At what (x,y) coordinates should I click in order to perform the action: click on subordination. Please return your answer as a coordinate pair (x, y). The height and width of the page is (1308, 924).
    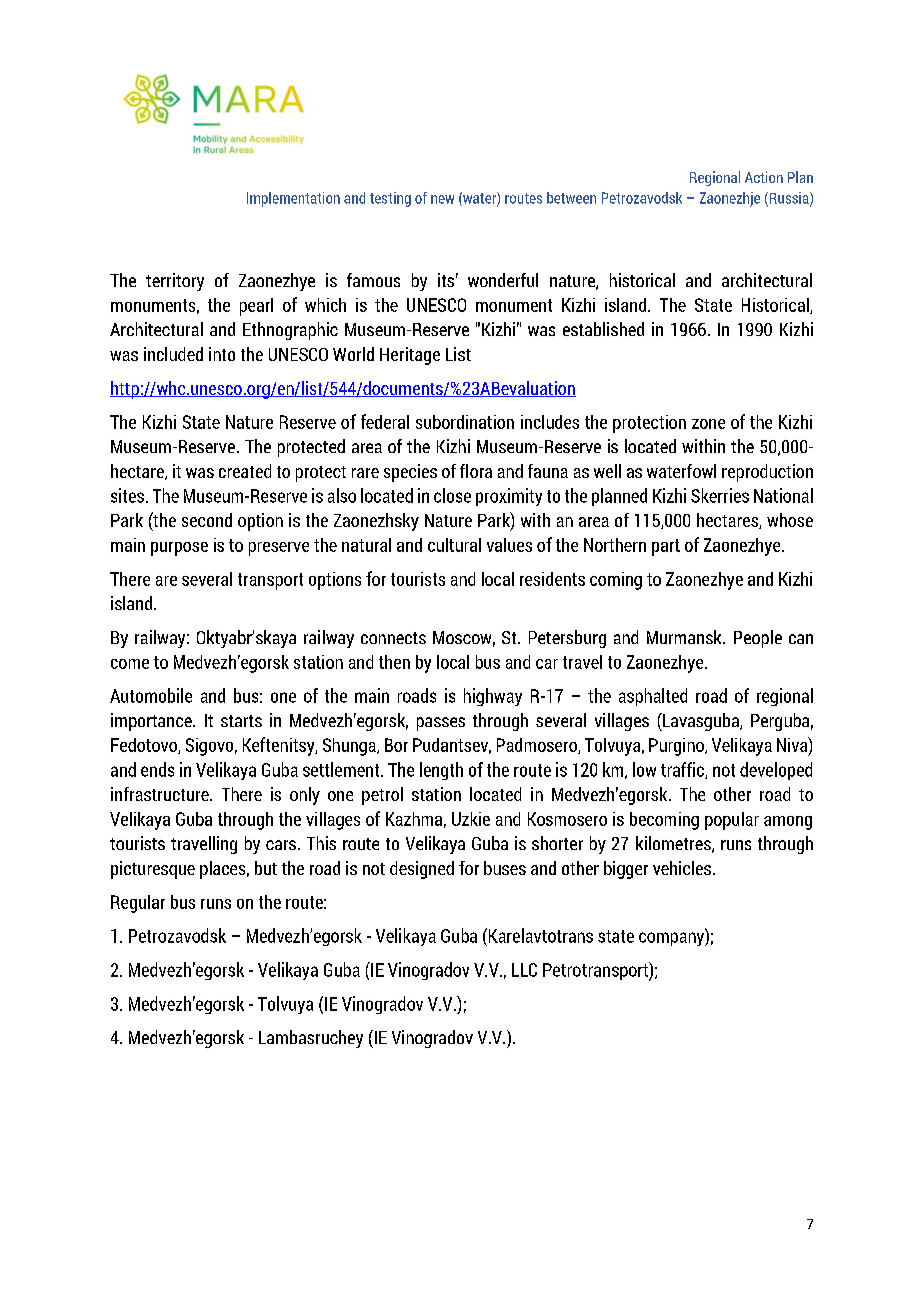
    Looking at the image, I should click on (465, 422).
